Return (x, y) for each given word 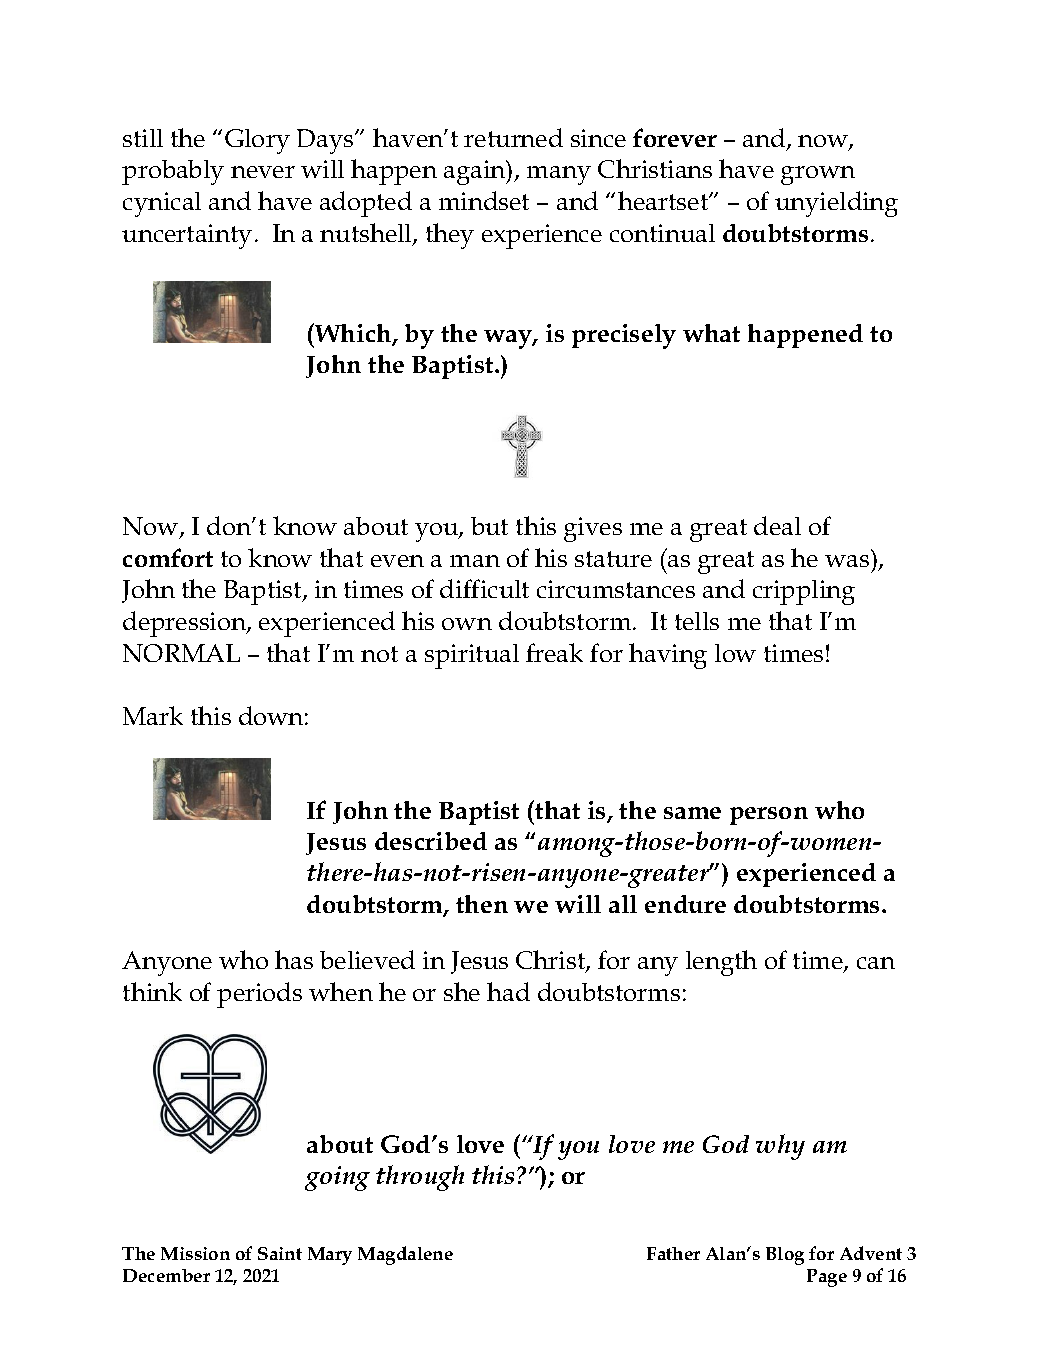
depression (185, 624)
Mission (195, 1253)
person (769, 816)
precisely (624, 336)
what (711, 333)
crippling (804, 592)
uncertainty (187, 236)
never (263, 172)
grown (818, 175)
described (431, 841)
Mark (153, 715)
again (476, 172)
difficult (484, 588)
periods (259, 995)
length (721, 963)
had (508, 991)
